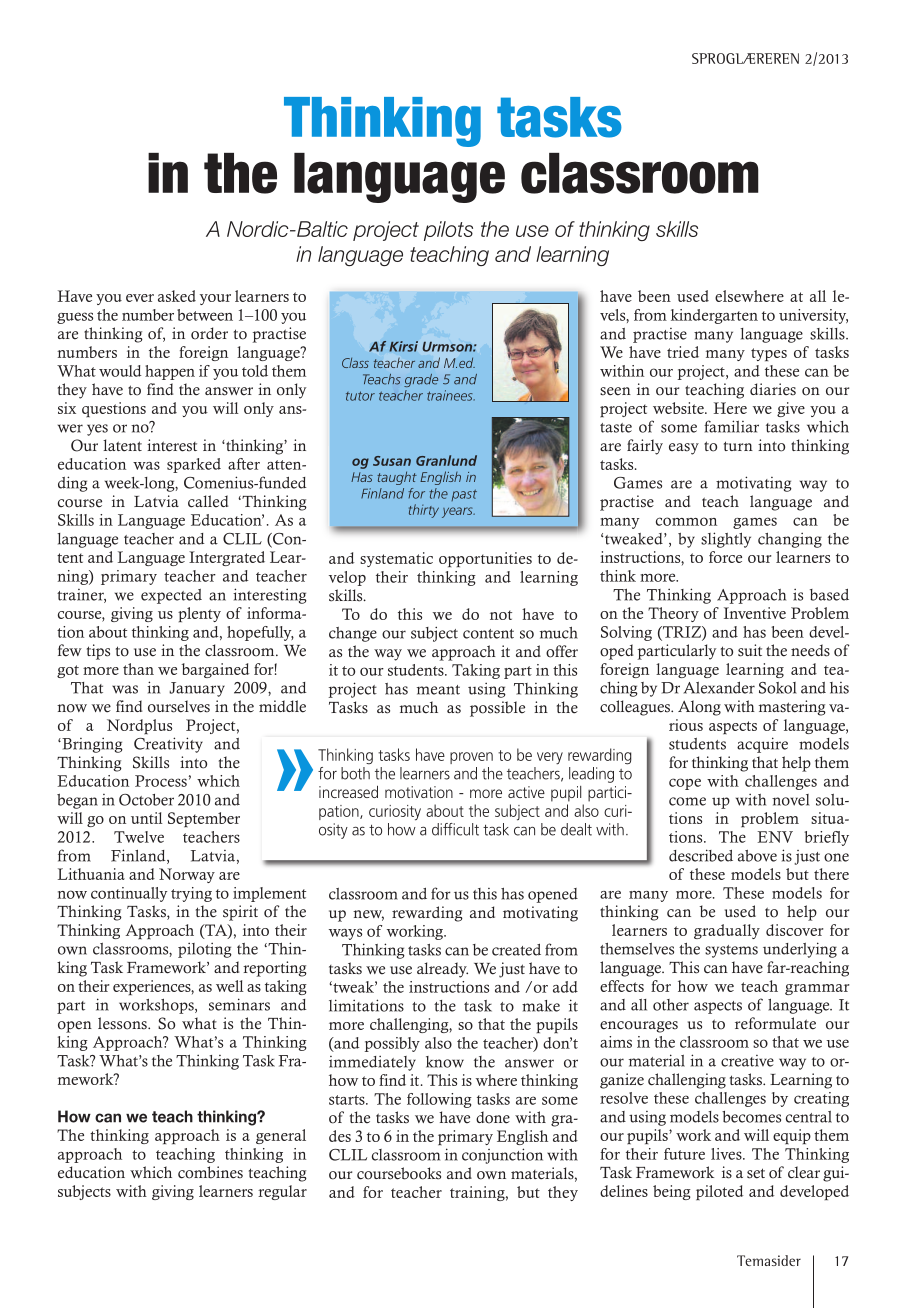 The height and width of the screenshot is (1308, 924). Describe the element at coordinates (187, 875) in the screenshot. I see `Norway` at that location.
